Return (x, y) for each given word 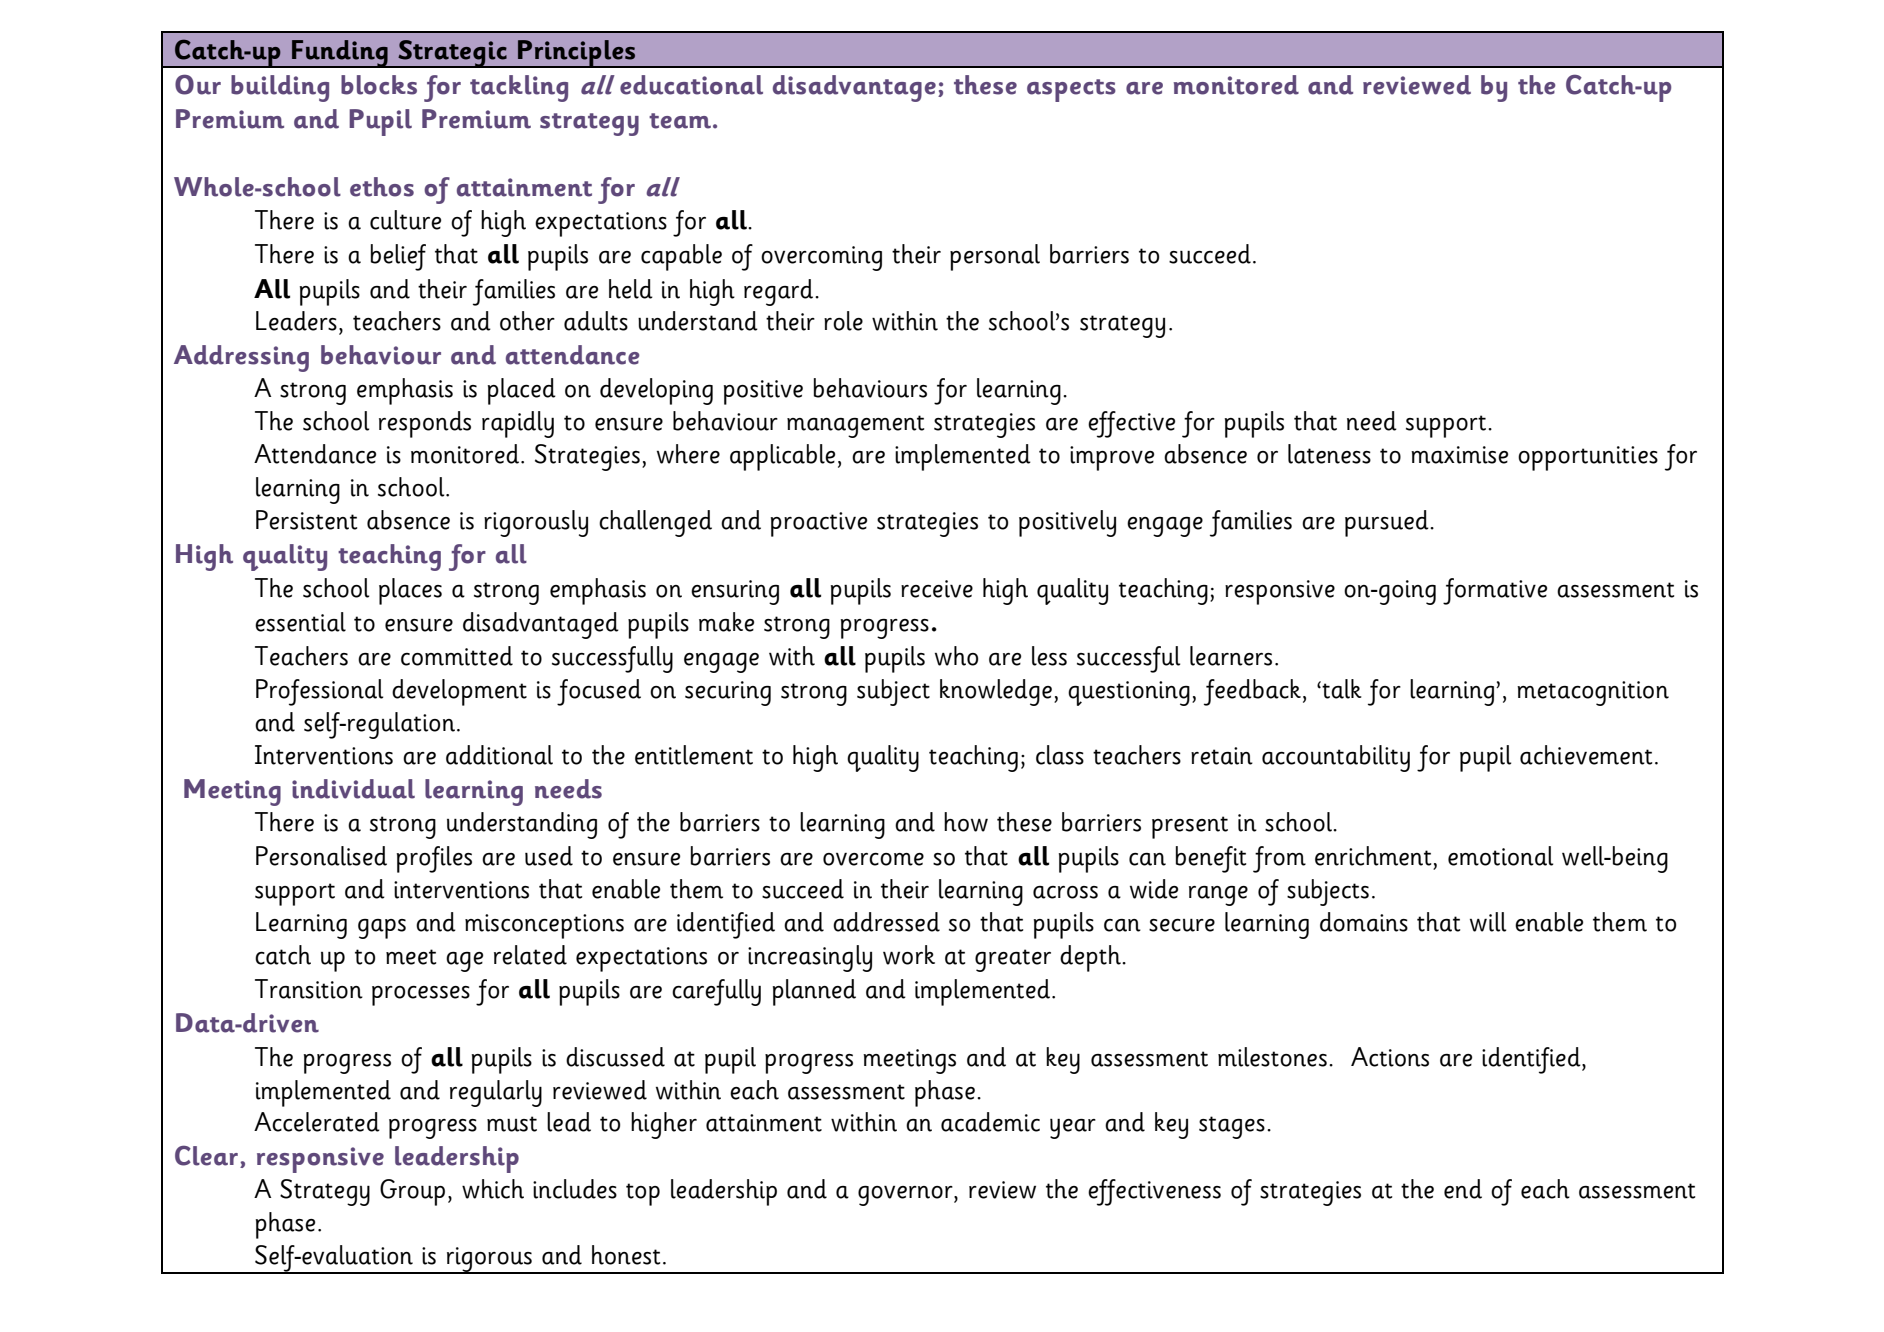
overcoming (821, 258)
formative (1495, 591)
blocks (379, 85)
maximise (1459, 455)
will (1488, 922)
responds (425, 424)
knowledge (997, 692)
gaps (382, 929)
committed (457, 656)
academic (990, 1122)
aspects (1071, 90)
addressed (886, 922)
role (843, 321)
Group (412, 1192)
